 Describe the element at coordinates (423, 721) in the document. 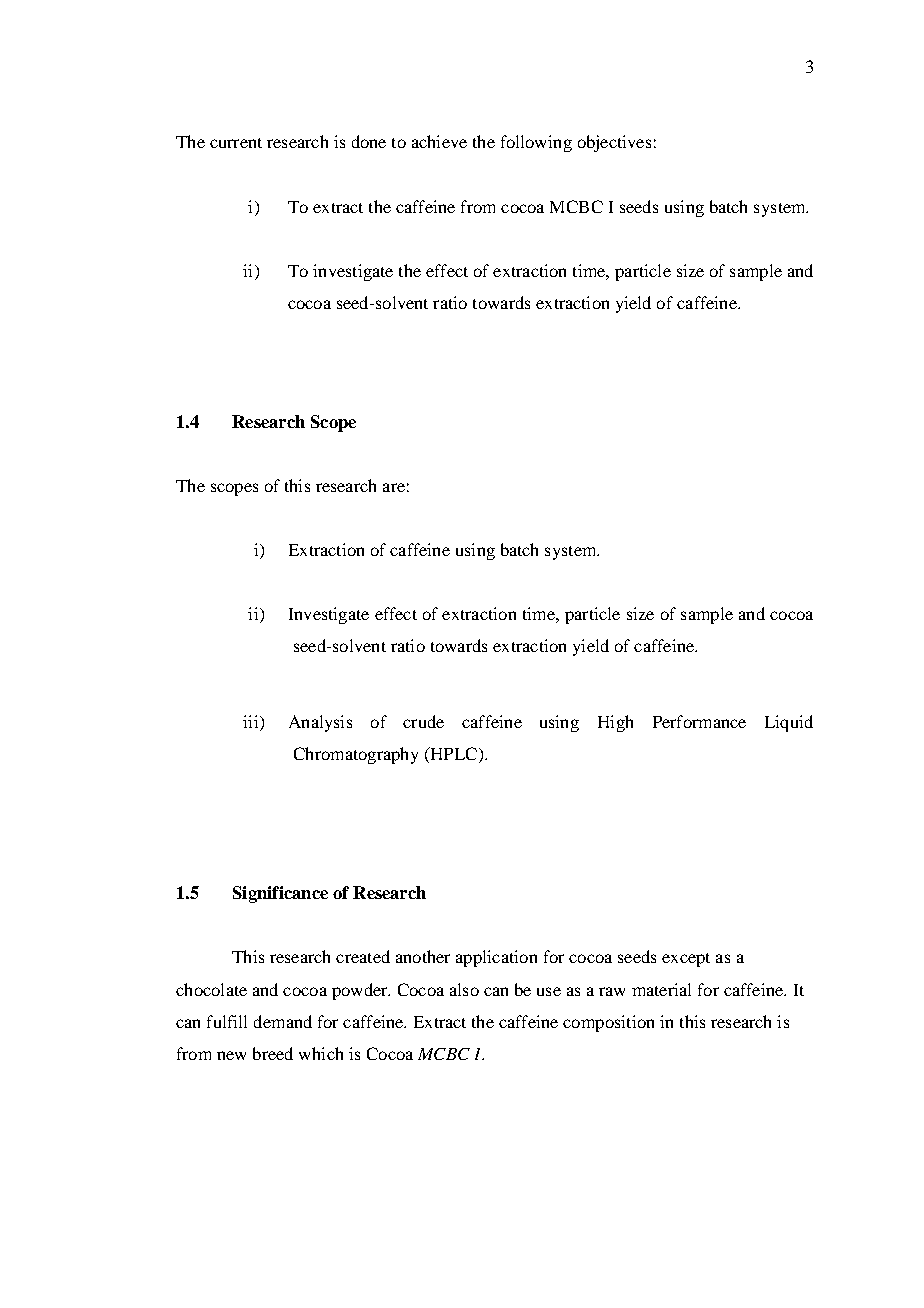

I see `crude` at that location.
